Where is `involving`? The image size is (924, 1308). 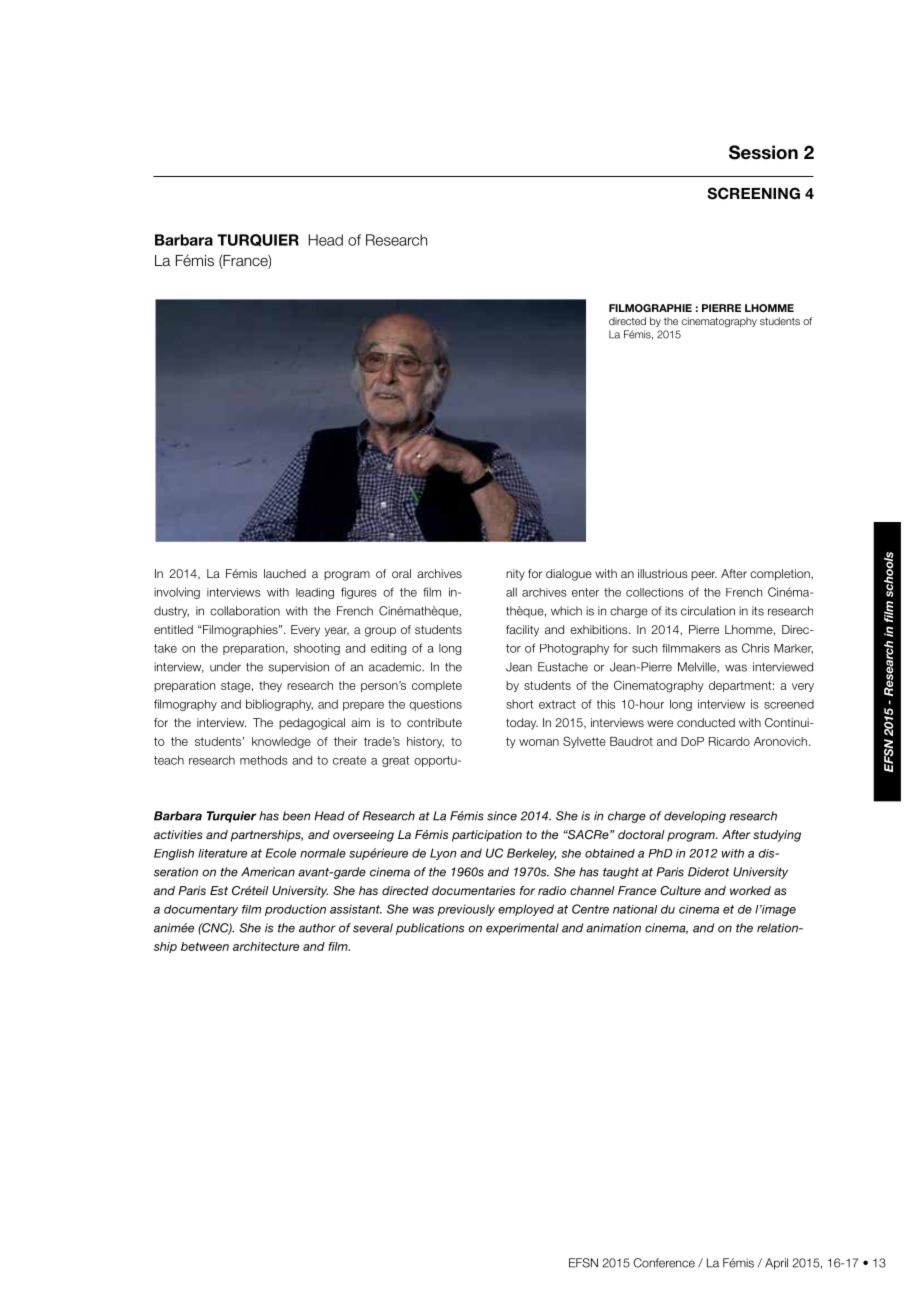
involving is located at coordinates (177, 593).
